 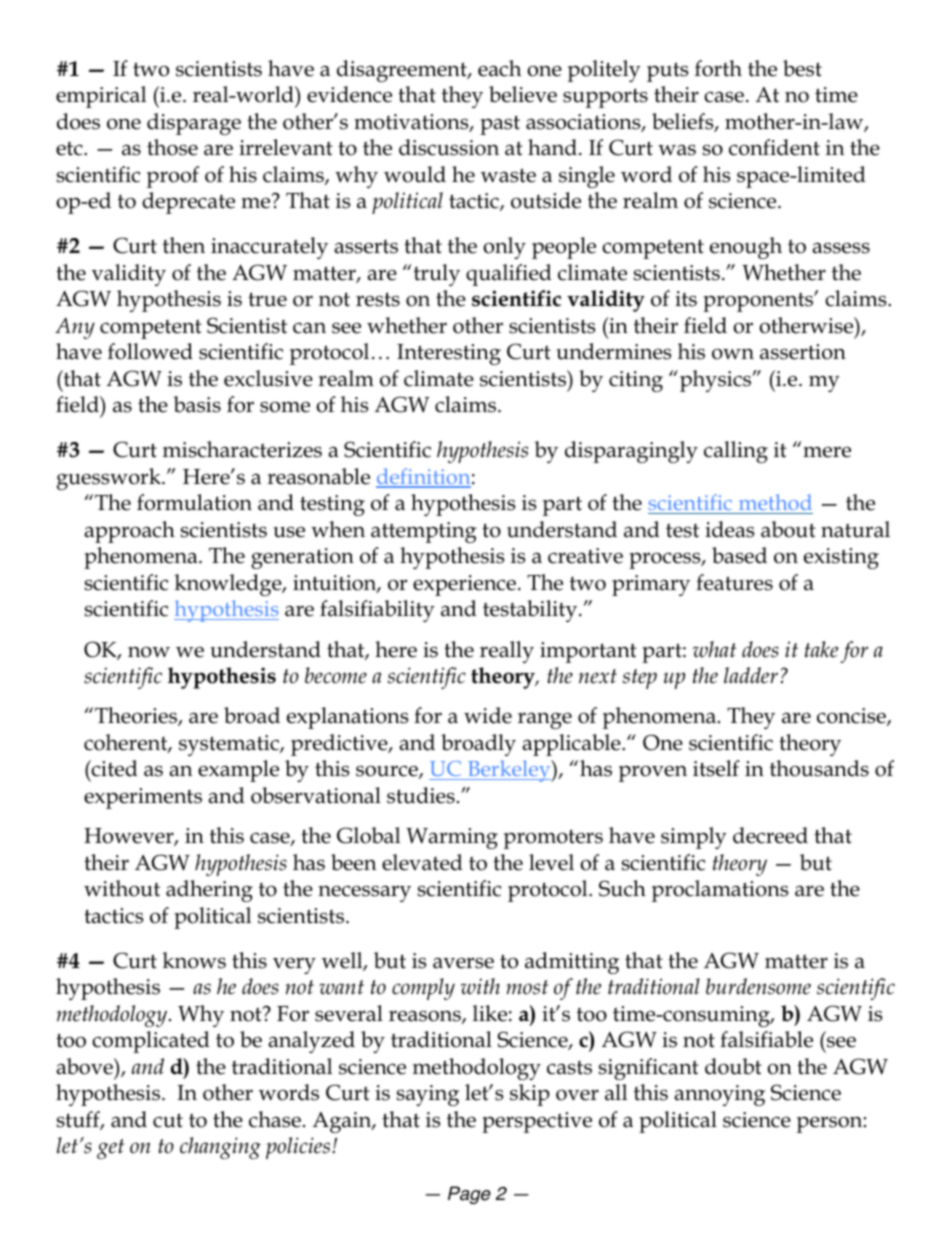 What do you see at coordinates (469, 1195) in the page?
I see `Page` at bounding box center [469, 1195].
